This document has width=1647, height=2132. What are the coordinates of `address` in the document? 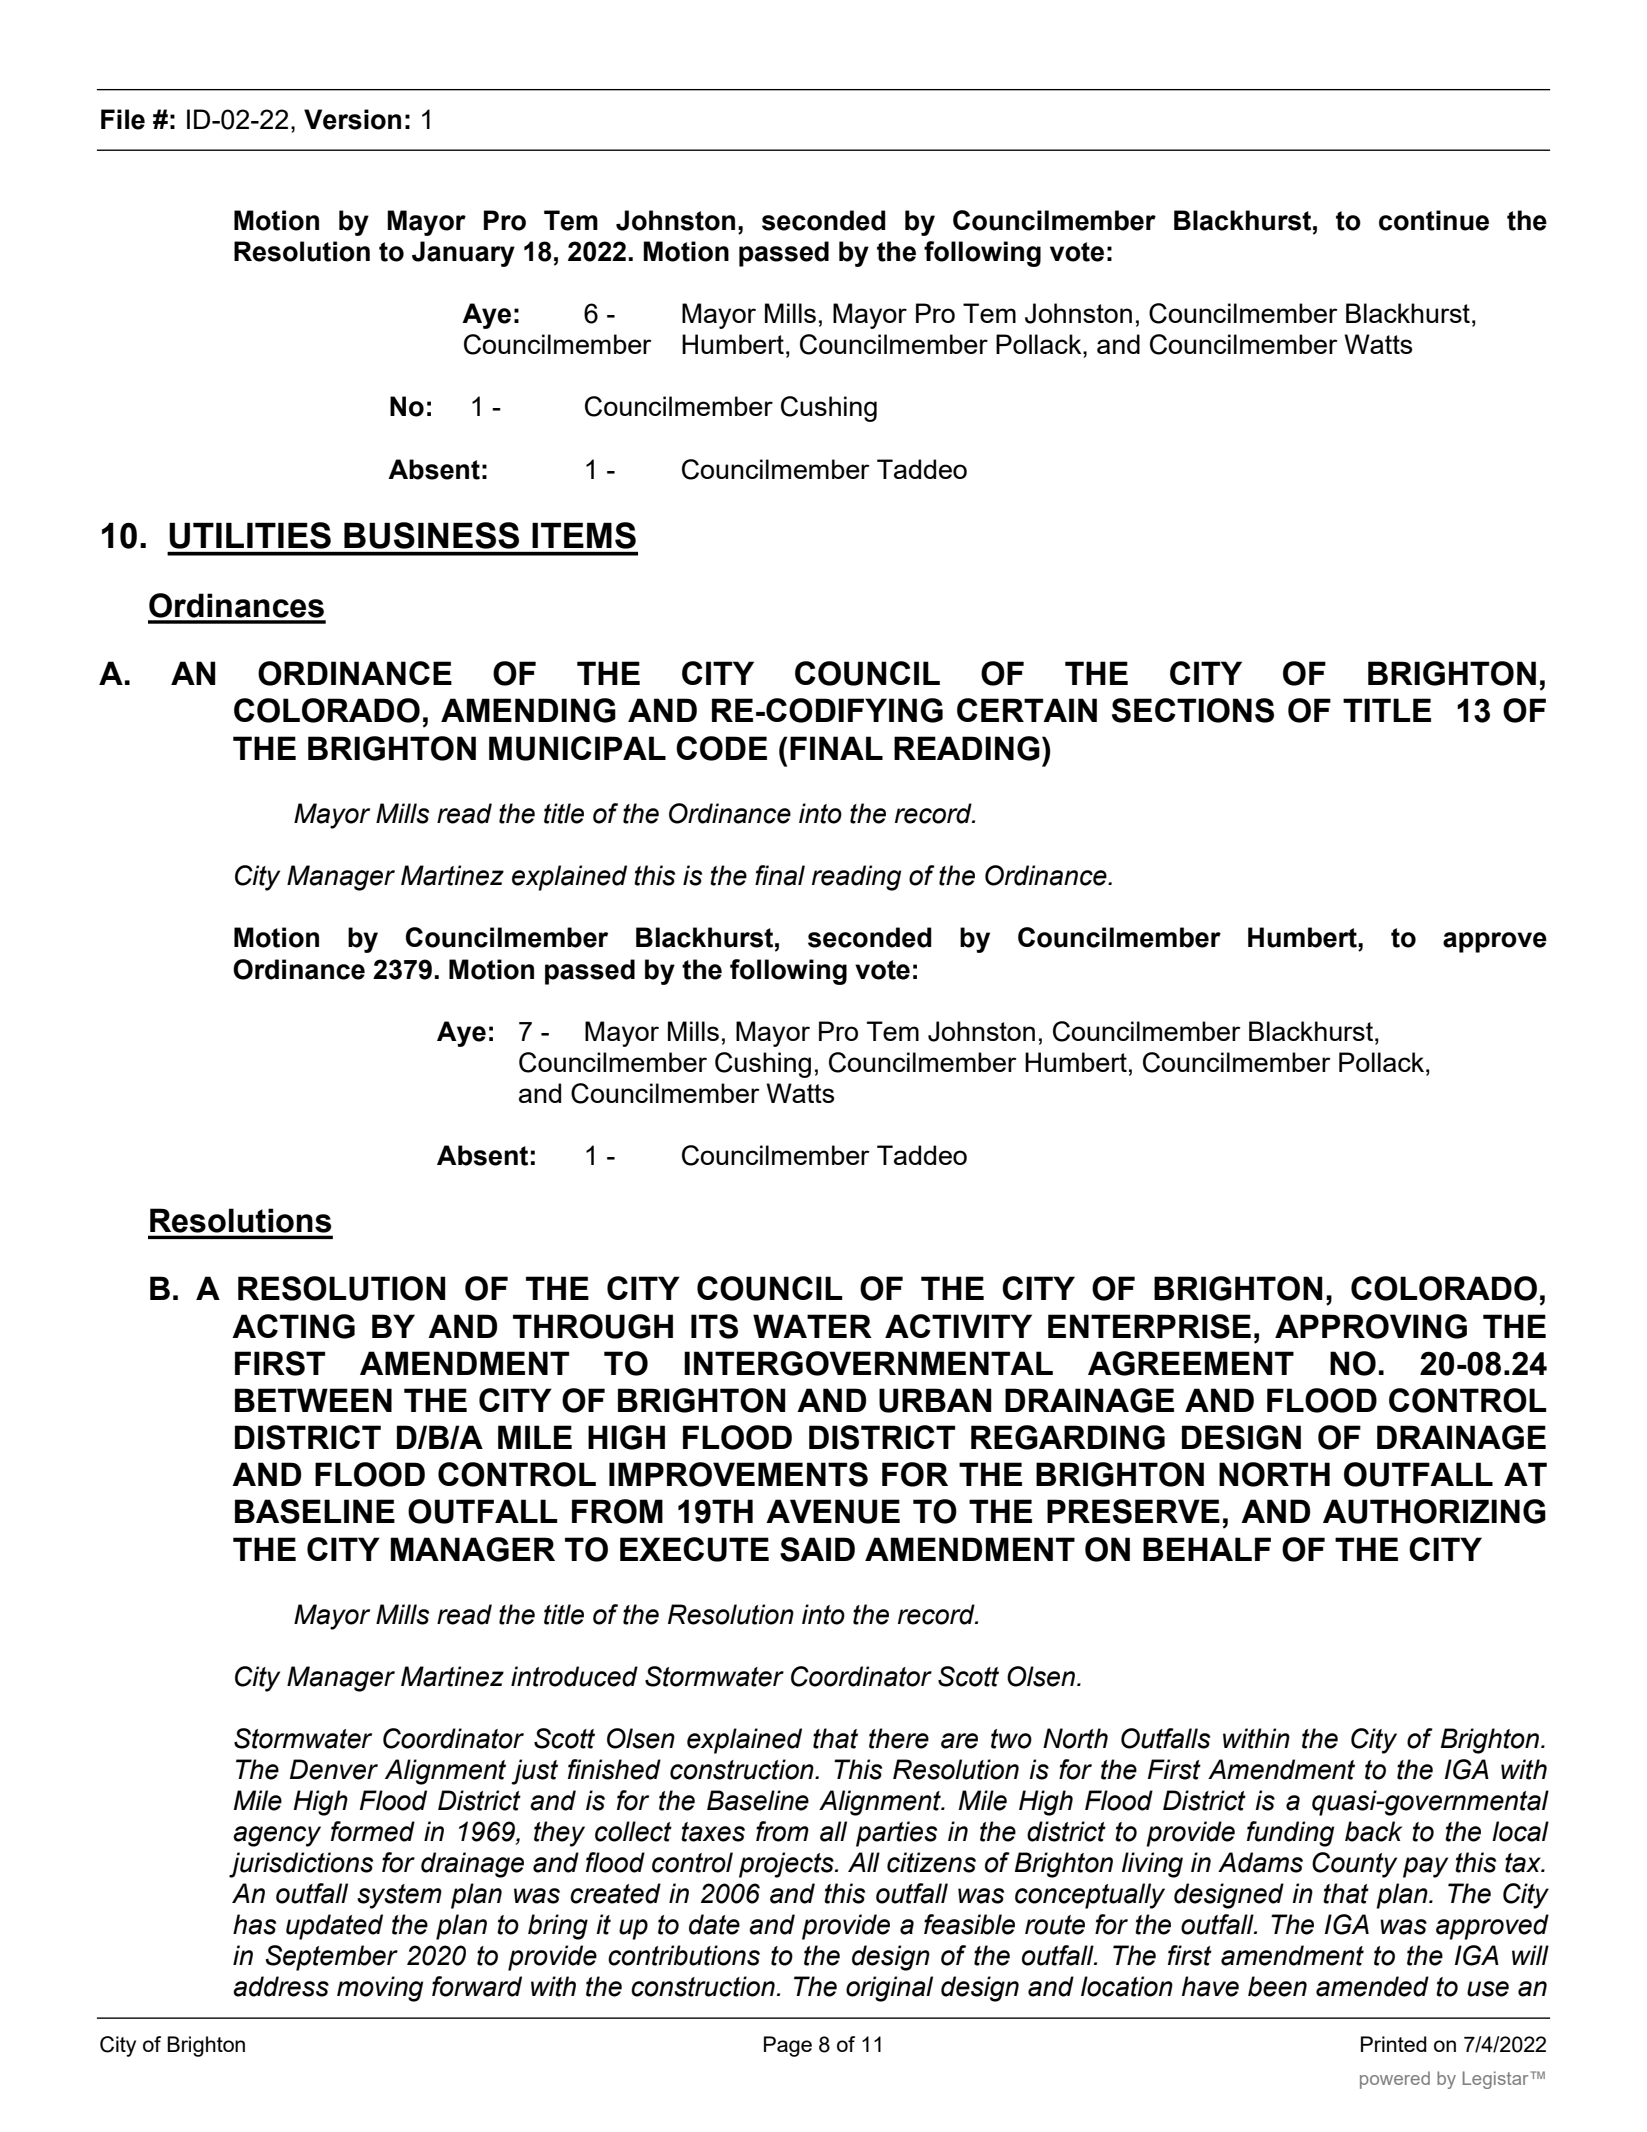 It's located at (281, 1986).
